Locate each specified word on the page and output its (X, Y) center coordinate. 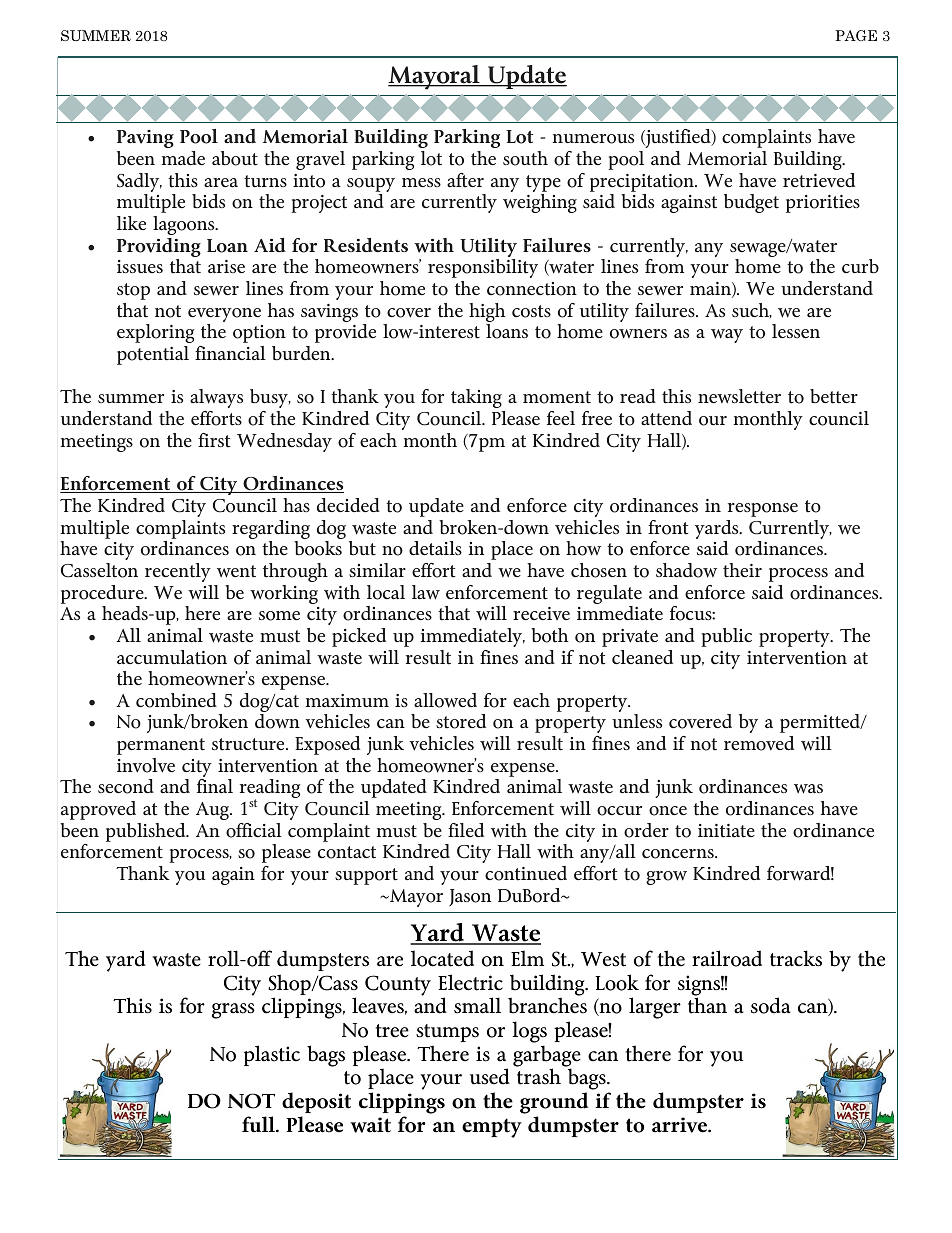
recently (178, 572)
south (525, 158)
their (742, 570)
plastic (272, 1055)
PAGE (856, 35)
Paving (145, 139)
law (426, 592)
